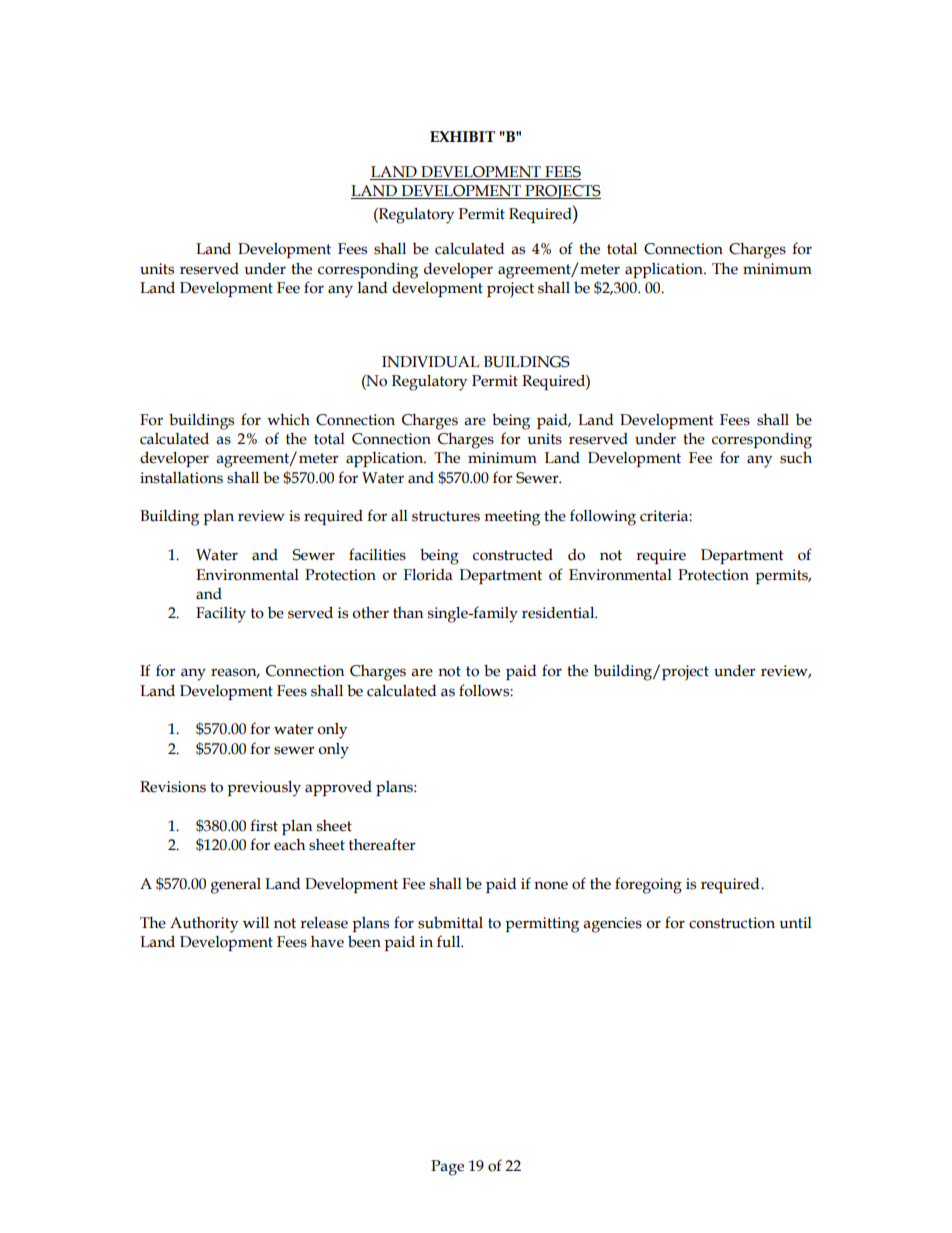  What do you see at coordinates (382, 844) in the screenshot?
I see `thereafter` at bounding box center [382, 844].
